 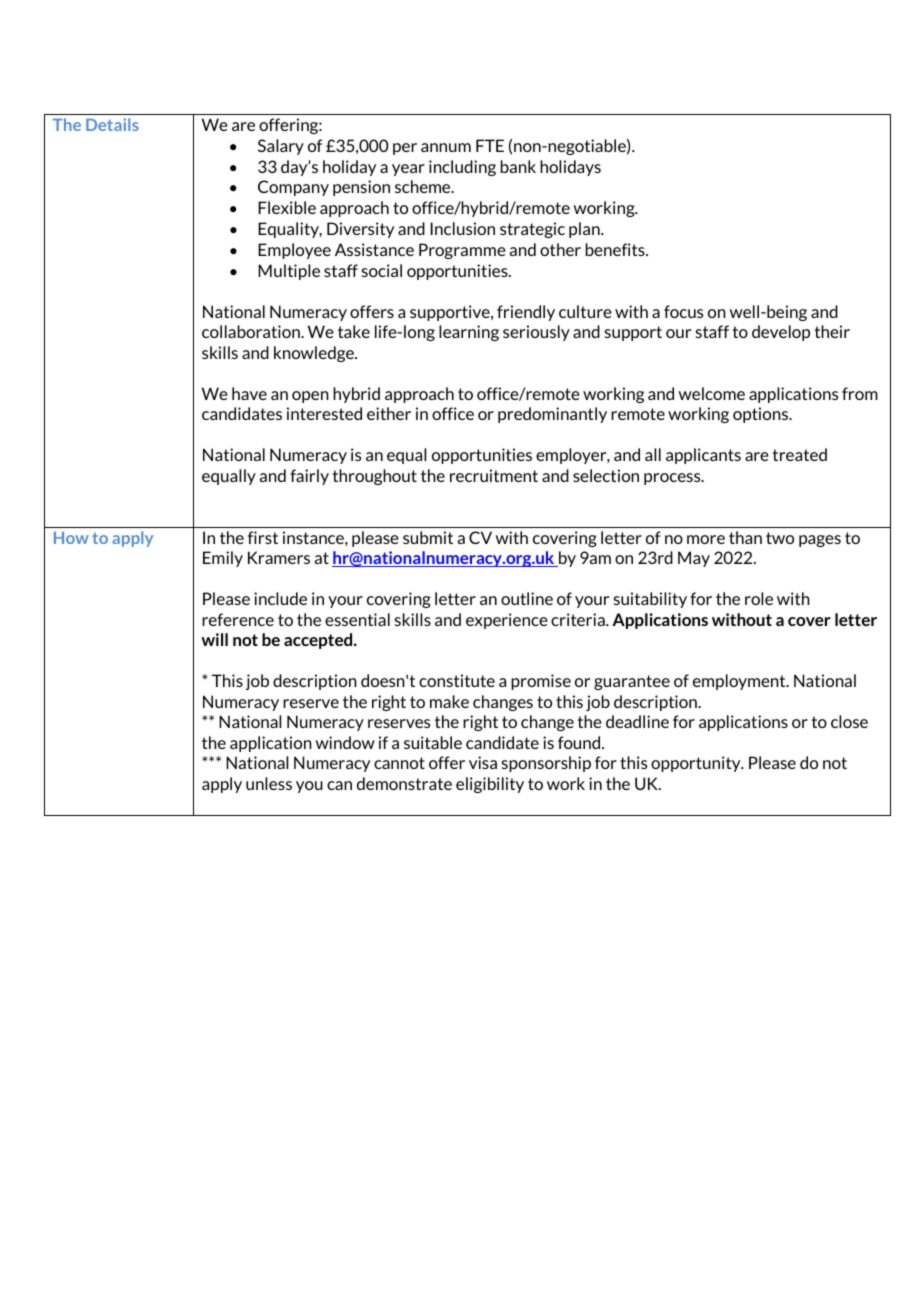 What do you see at coordinates (446, 147) in the screenshot?
I see `annum` at bounding box center [446, 147].
